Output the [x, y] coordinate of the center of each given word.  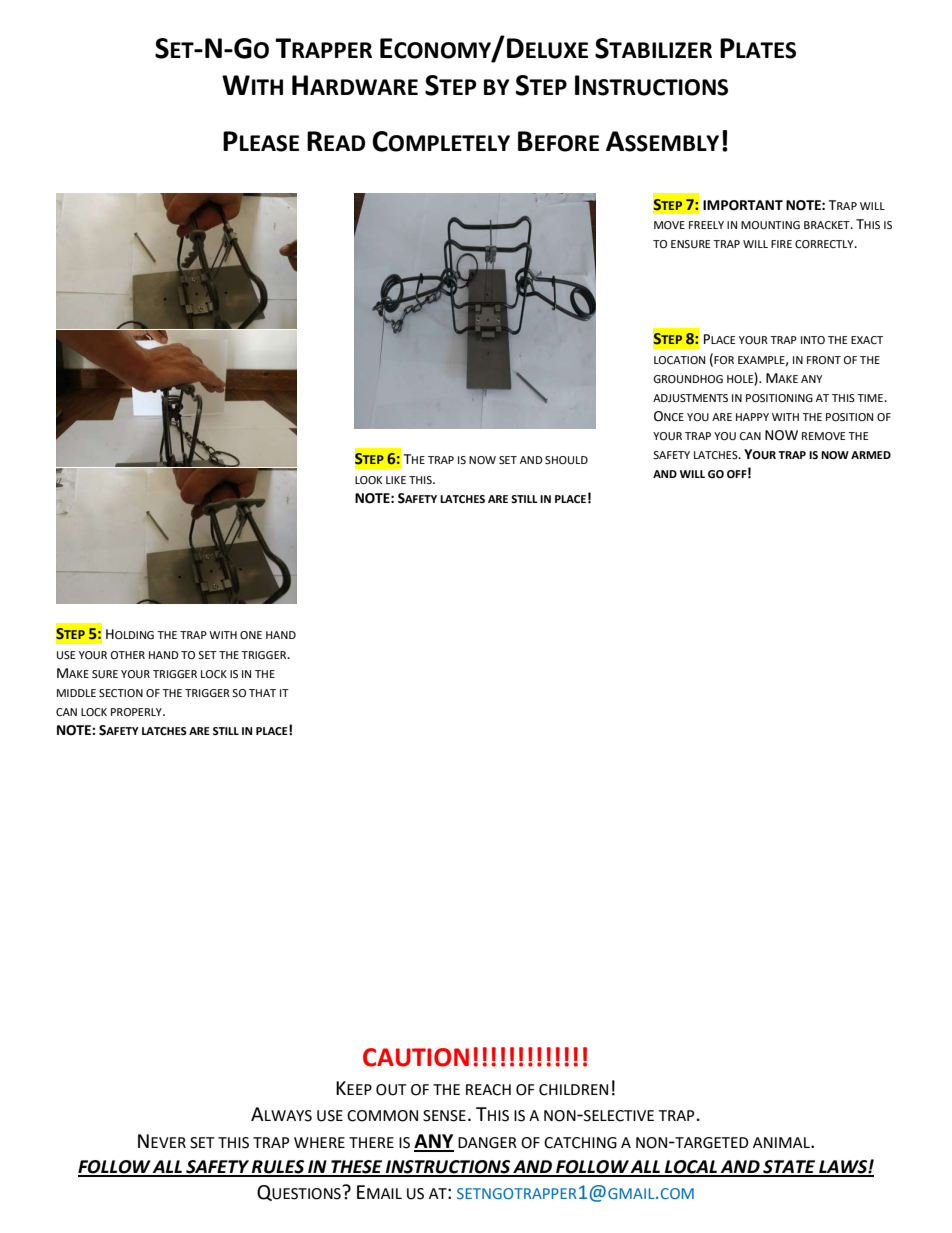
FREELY [706, 225]
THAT [262, 693]
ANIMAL [782, 1142]
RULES [278, 1168]
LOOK [368, 480]
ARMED [871, 455]
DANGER [487, 1143]
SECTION [121, 693]
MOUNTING [770, 225]
